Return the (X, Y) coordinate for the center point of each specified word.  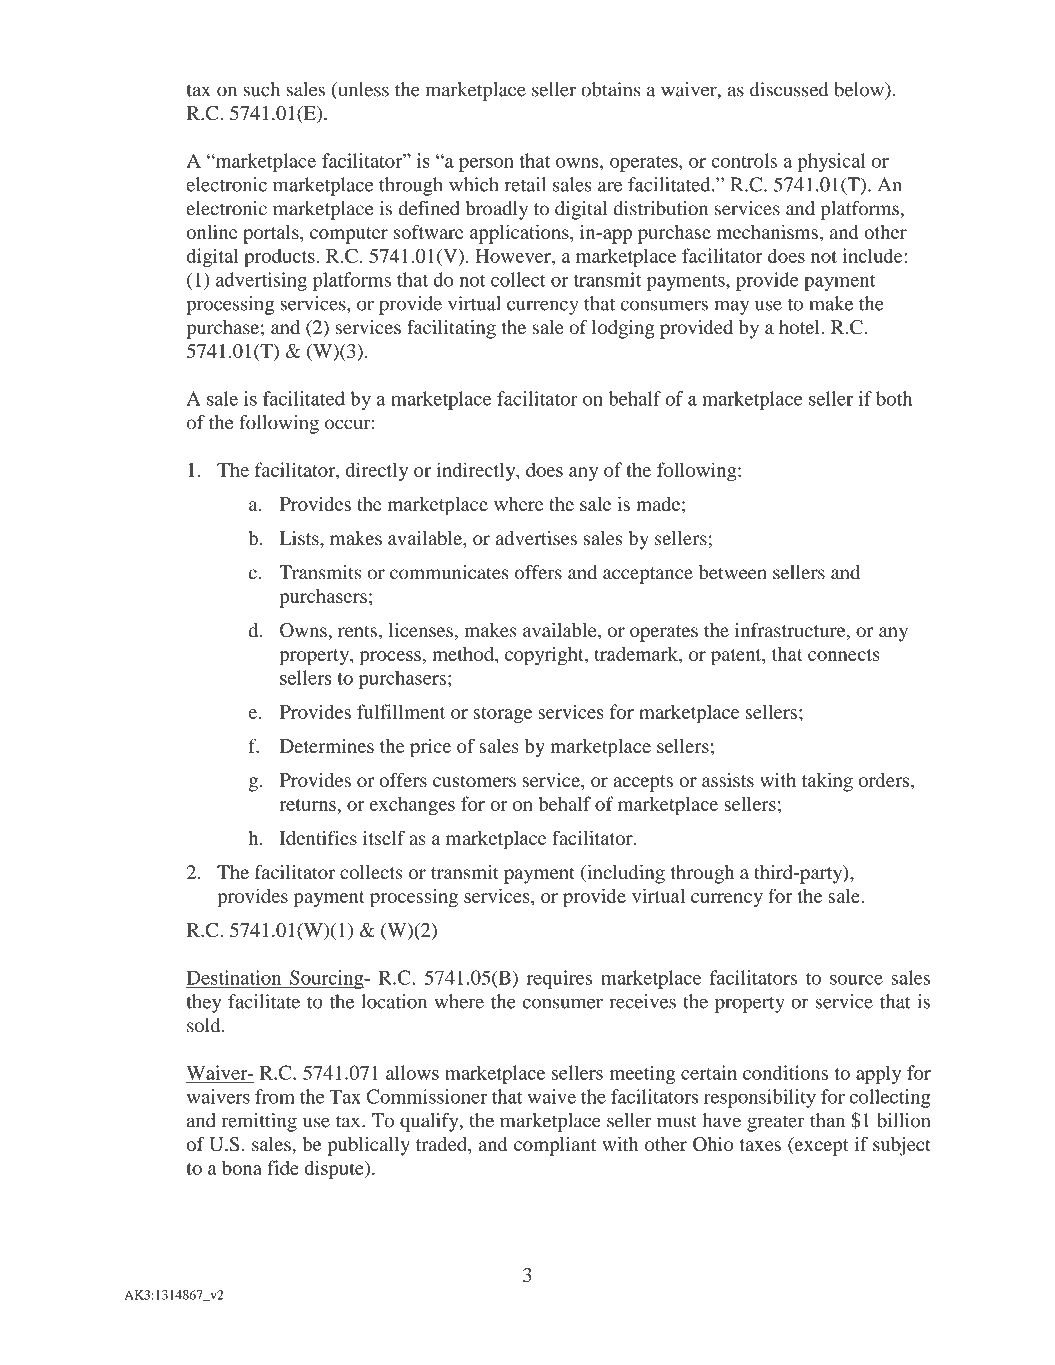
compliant (555, 1146)
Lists (300, 538)
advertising (261, 281)
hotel (800, 327)
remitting (259, 1122)
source (856, 980)
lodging (623, 329)
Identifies (318, 837)
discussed (789, 89)
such (261, 89)
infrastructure (791, 631)
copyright (545, 656)
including (625, 874)
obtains (610, 89)
